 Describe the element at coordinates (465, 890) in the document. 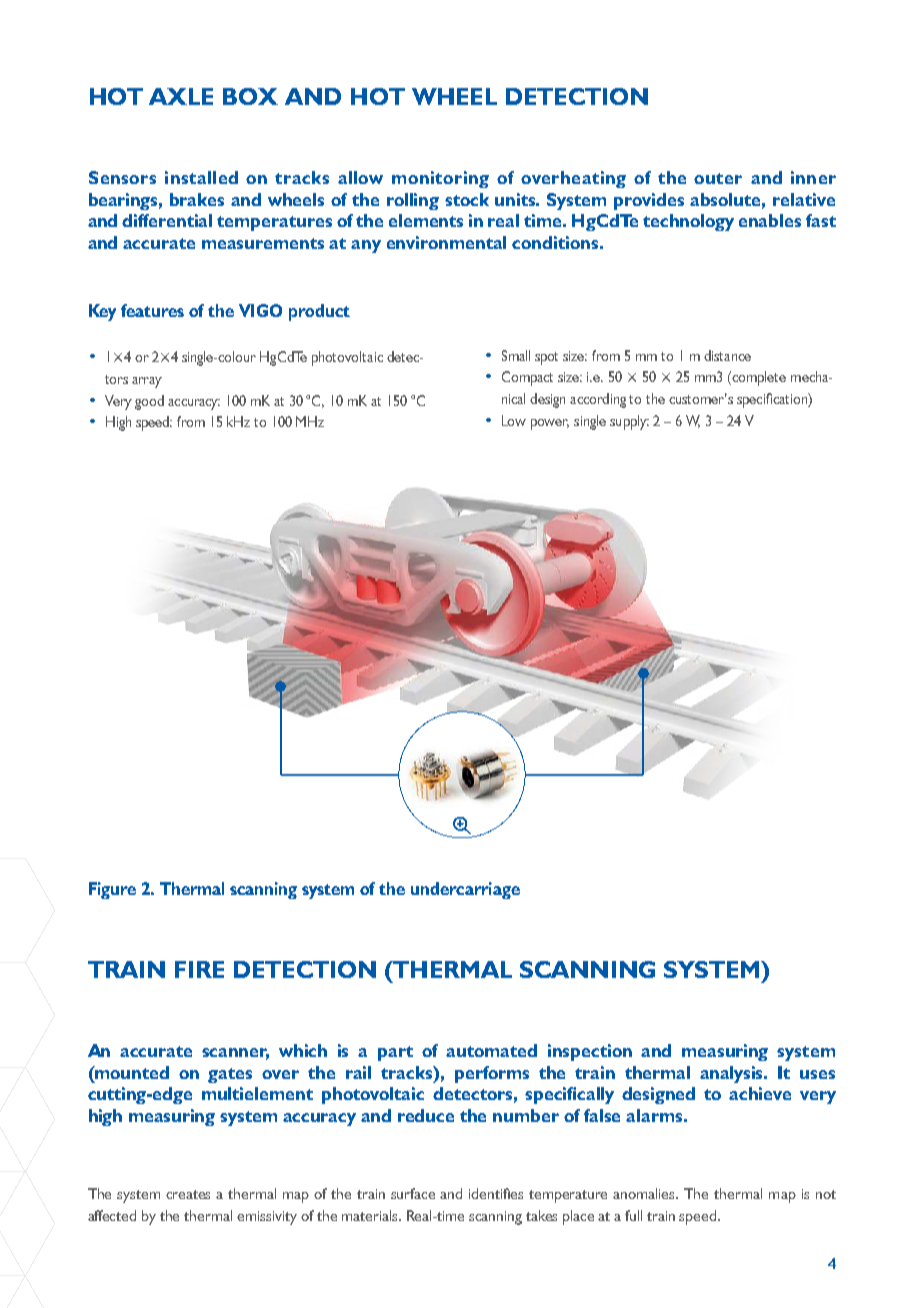

I see `undercarriage` at that location.
